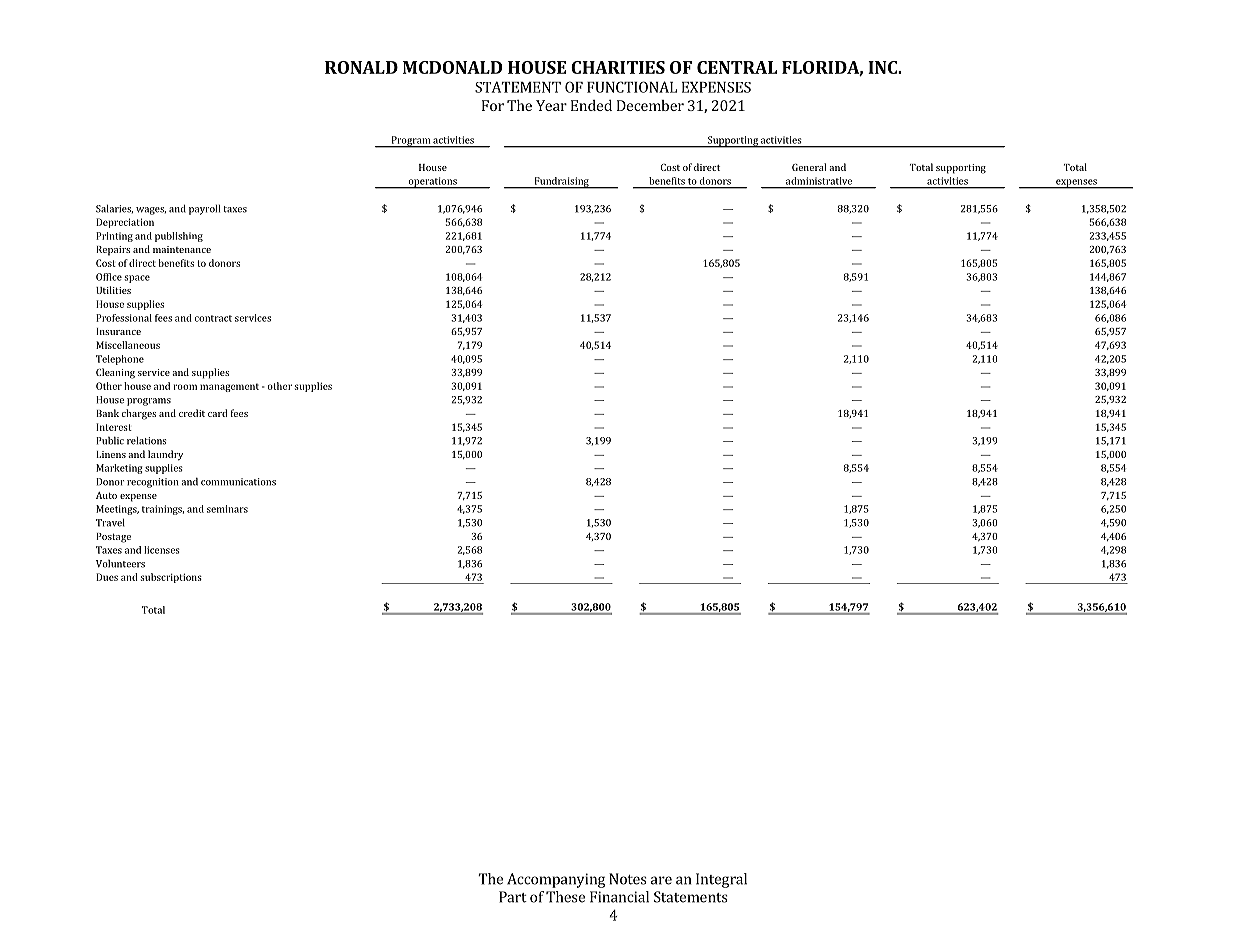 Image resolution: width=1233 pixels, height=952 pixels. Describe the element at coordinates (556, 880) in the page. I see `Accompanying` at that location.
